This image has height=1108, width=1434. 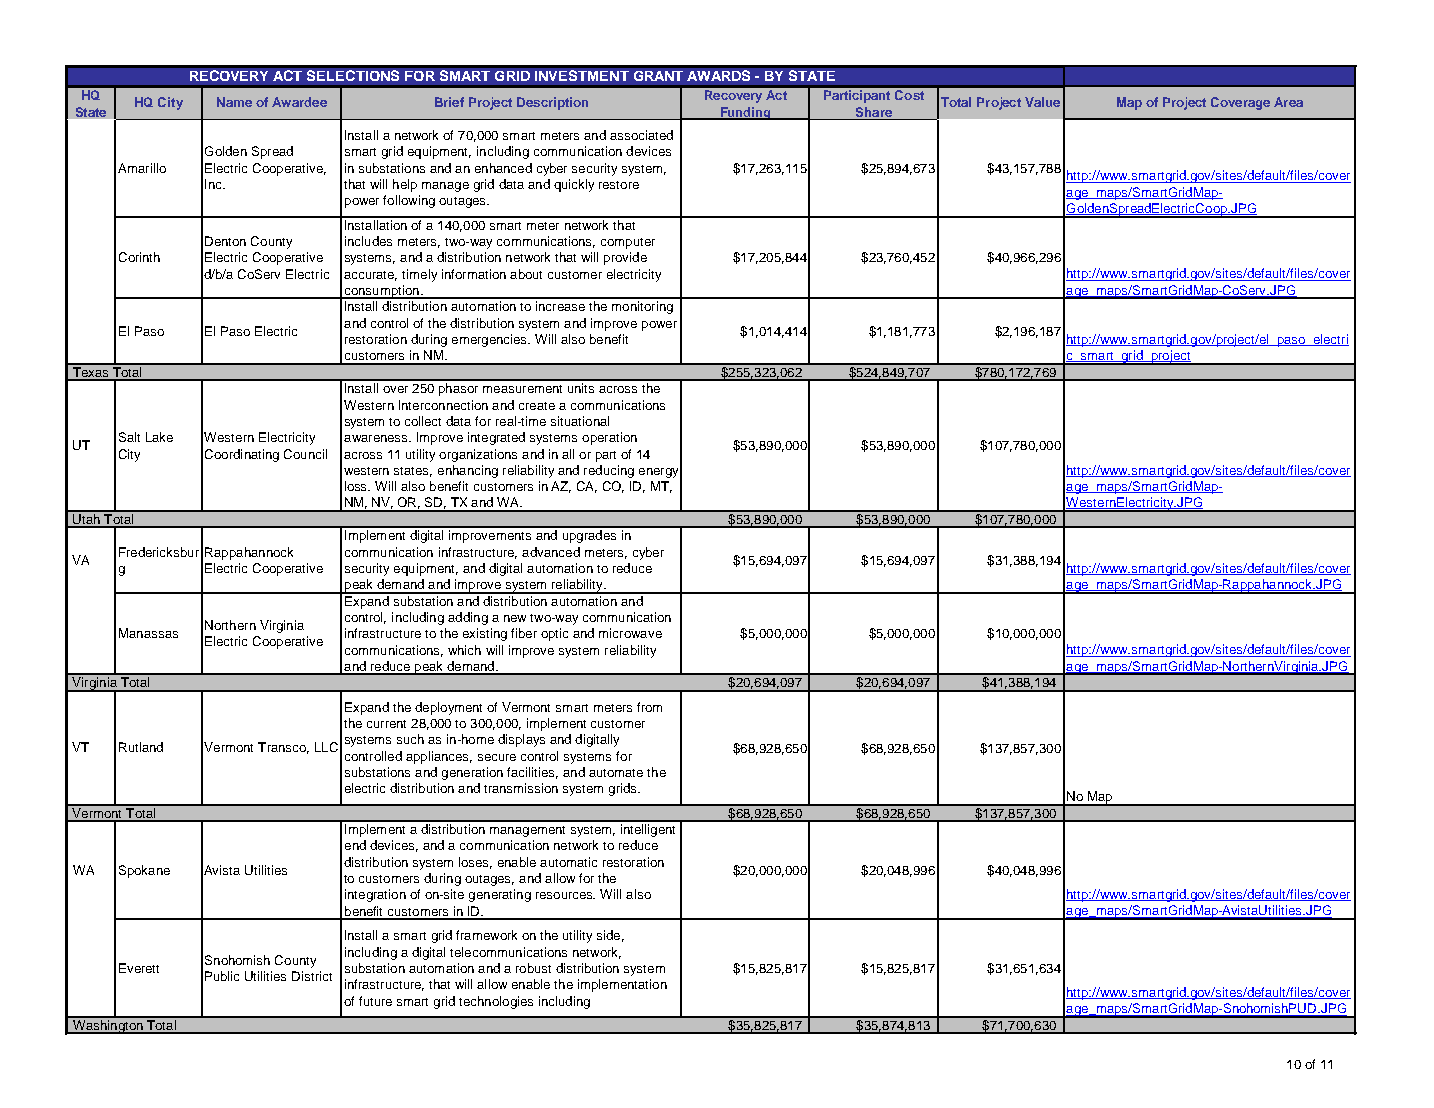 I want to click on District, so click(x=312, y=976).
